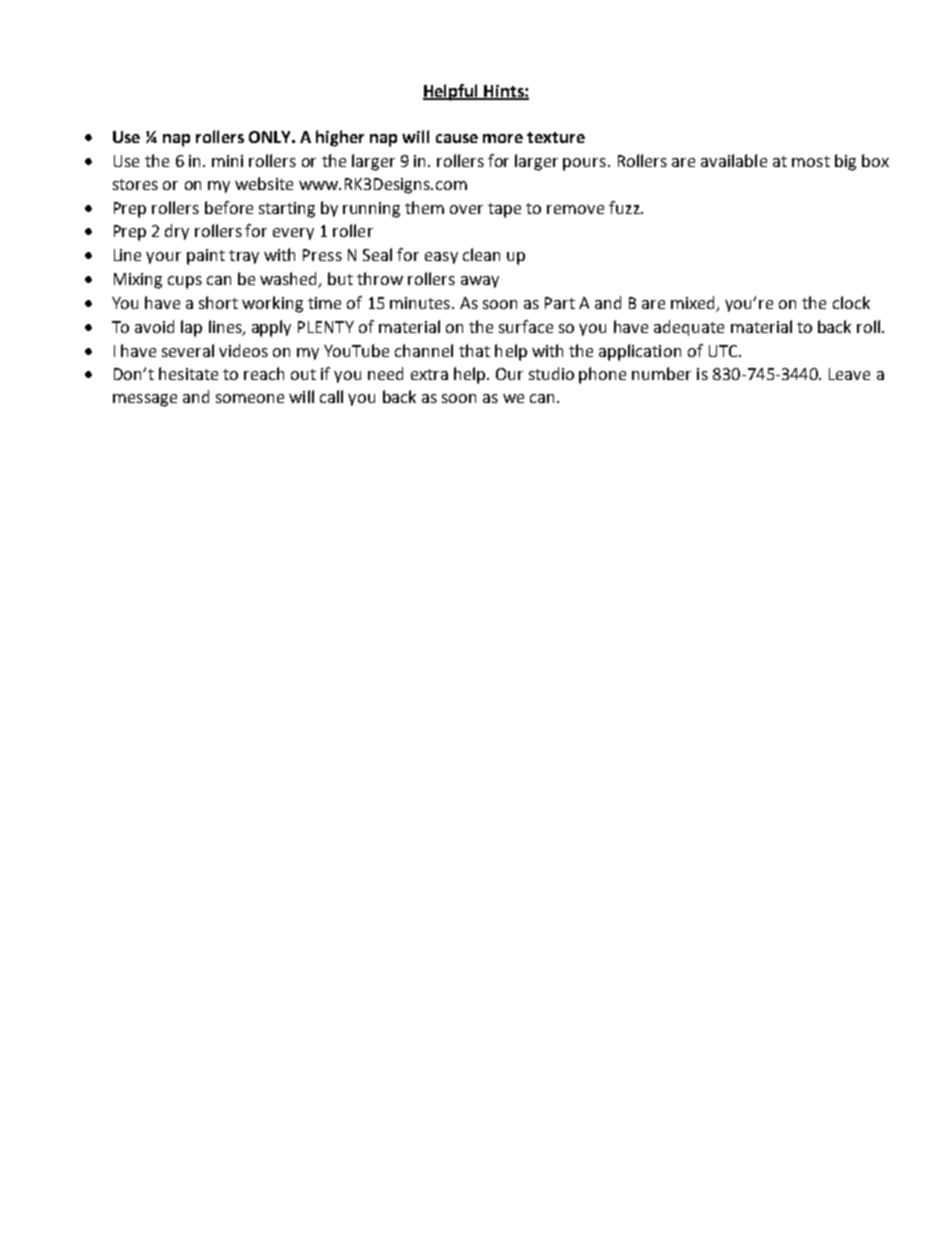  Describe the element at coordinates (560, 303) in the image. I see `Part` at that location.
